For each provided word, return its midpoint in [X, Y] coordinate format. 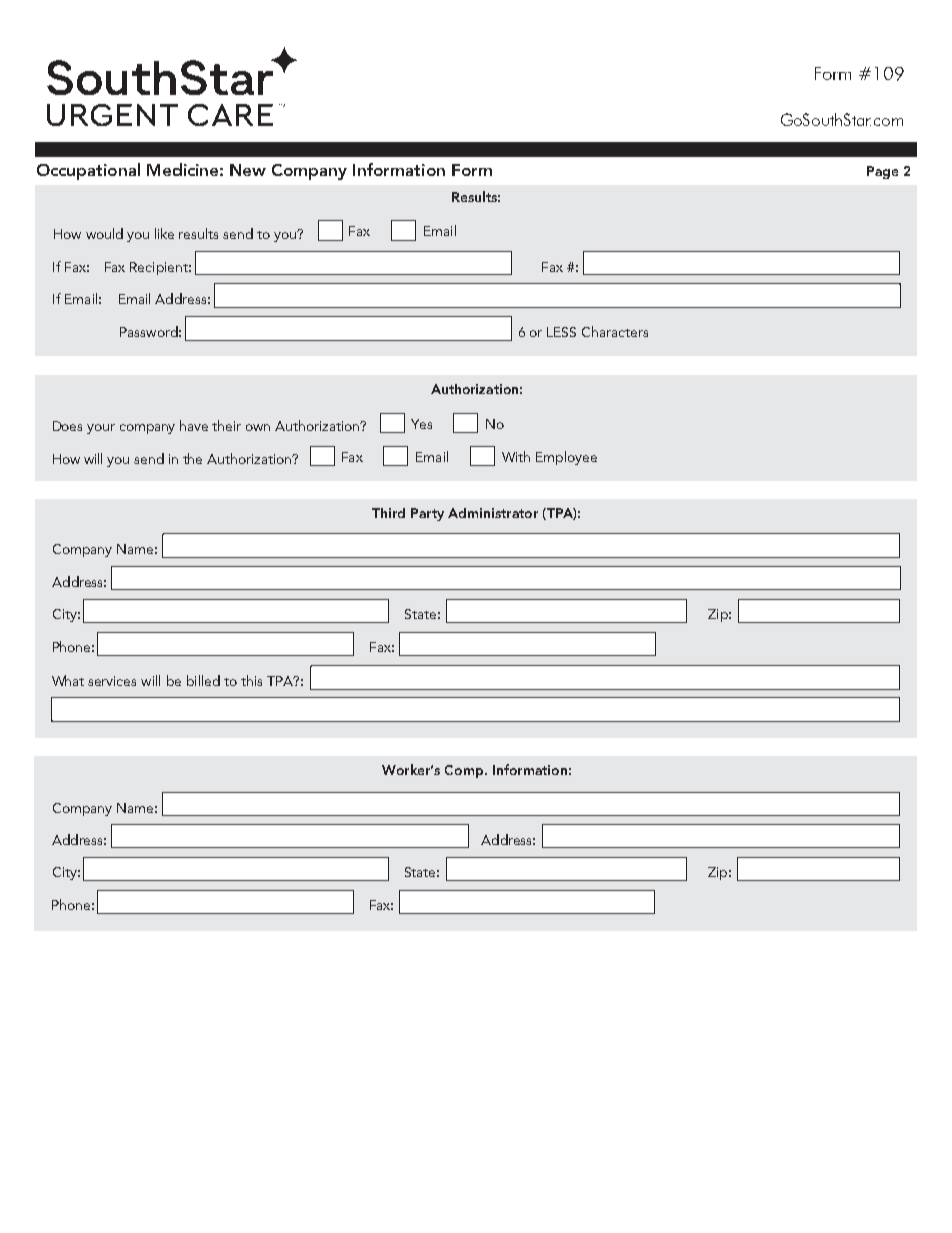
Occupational [88, 171]
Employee [566, 458]
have [194, 425]
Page [882, 172]
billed [203, 680]
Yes [421, 424]
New [248, 170]
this [251, 680]
